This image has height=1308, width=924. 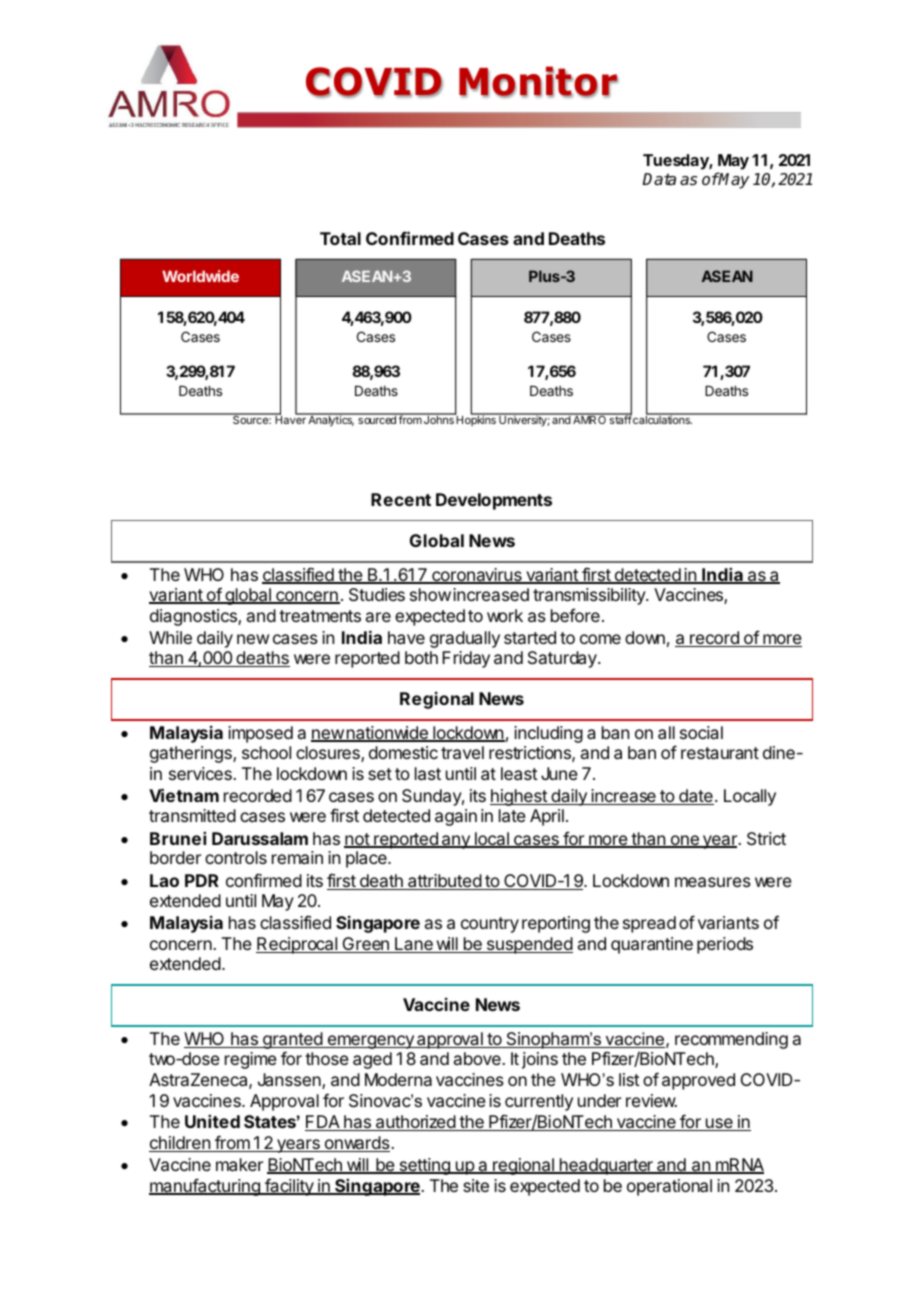 I want to click on Worldwide, so click(x=200, y=276).
